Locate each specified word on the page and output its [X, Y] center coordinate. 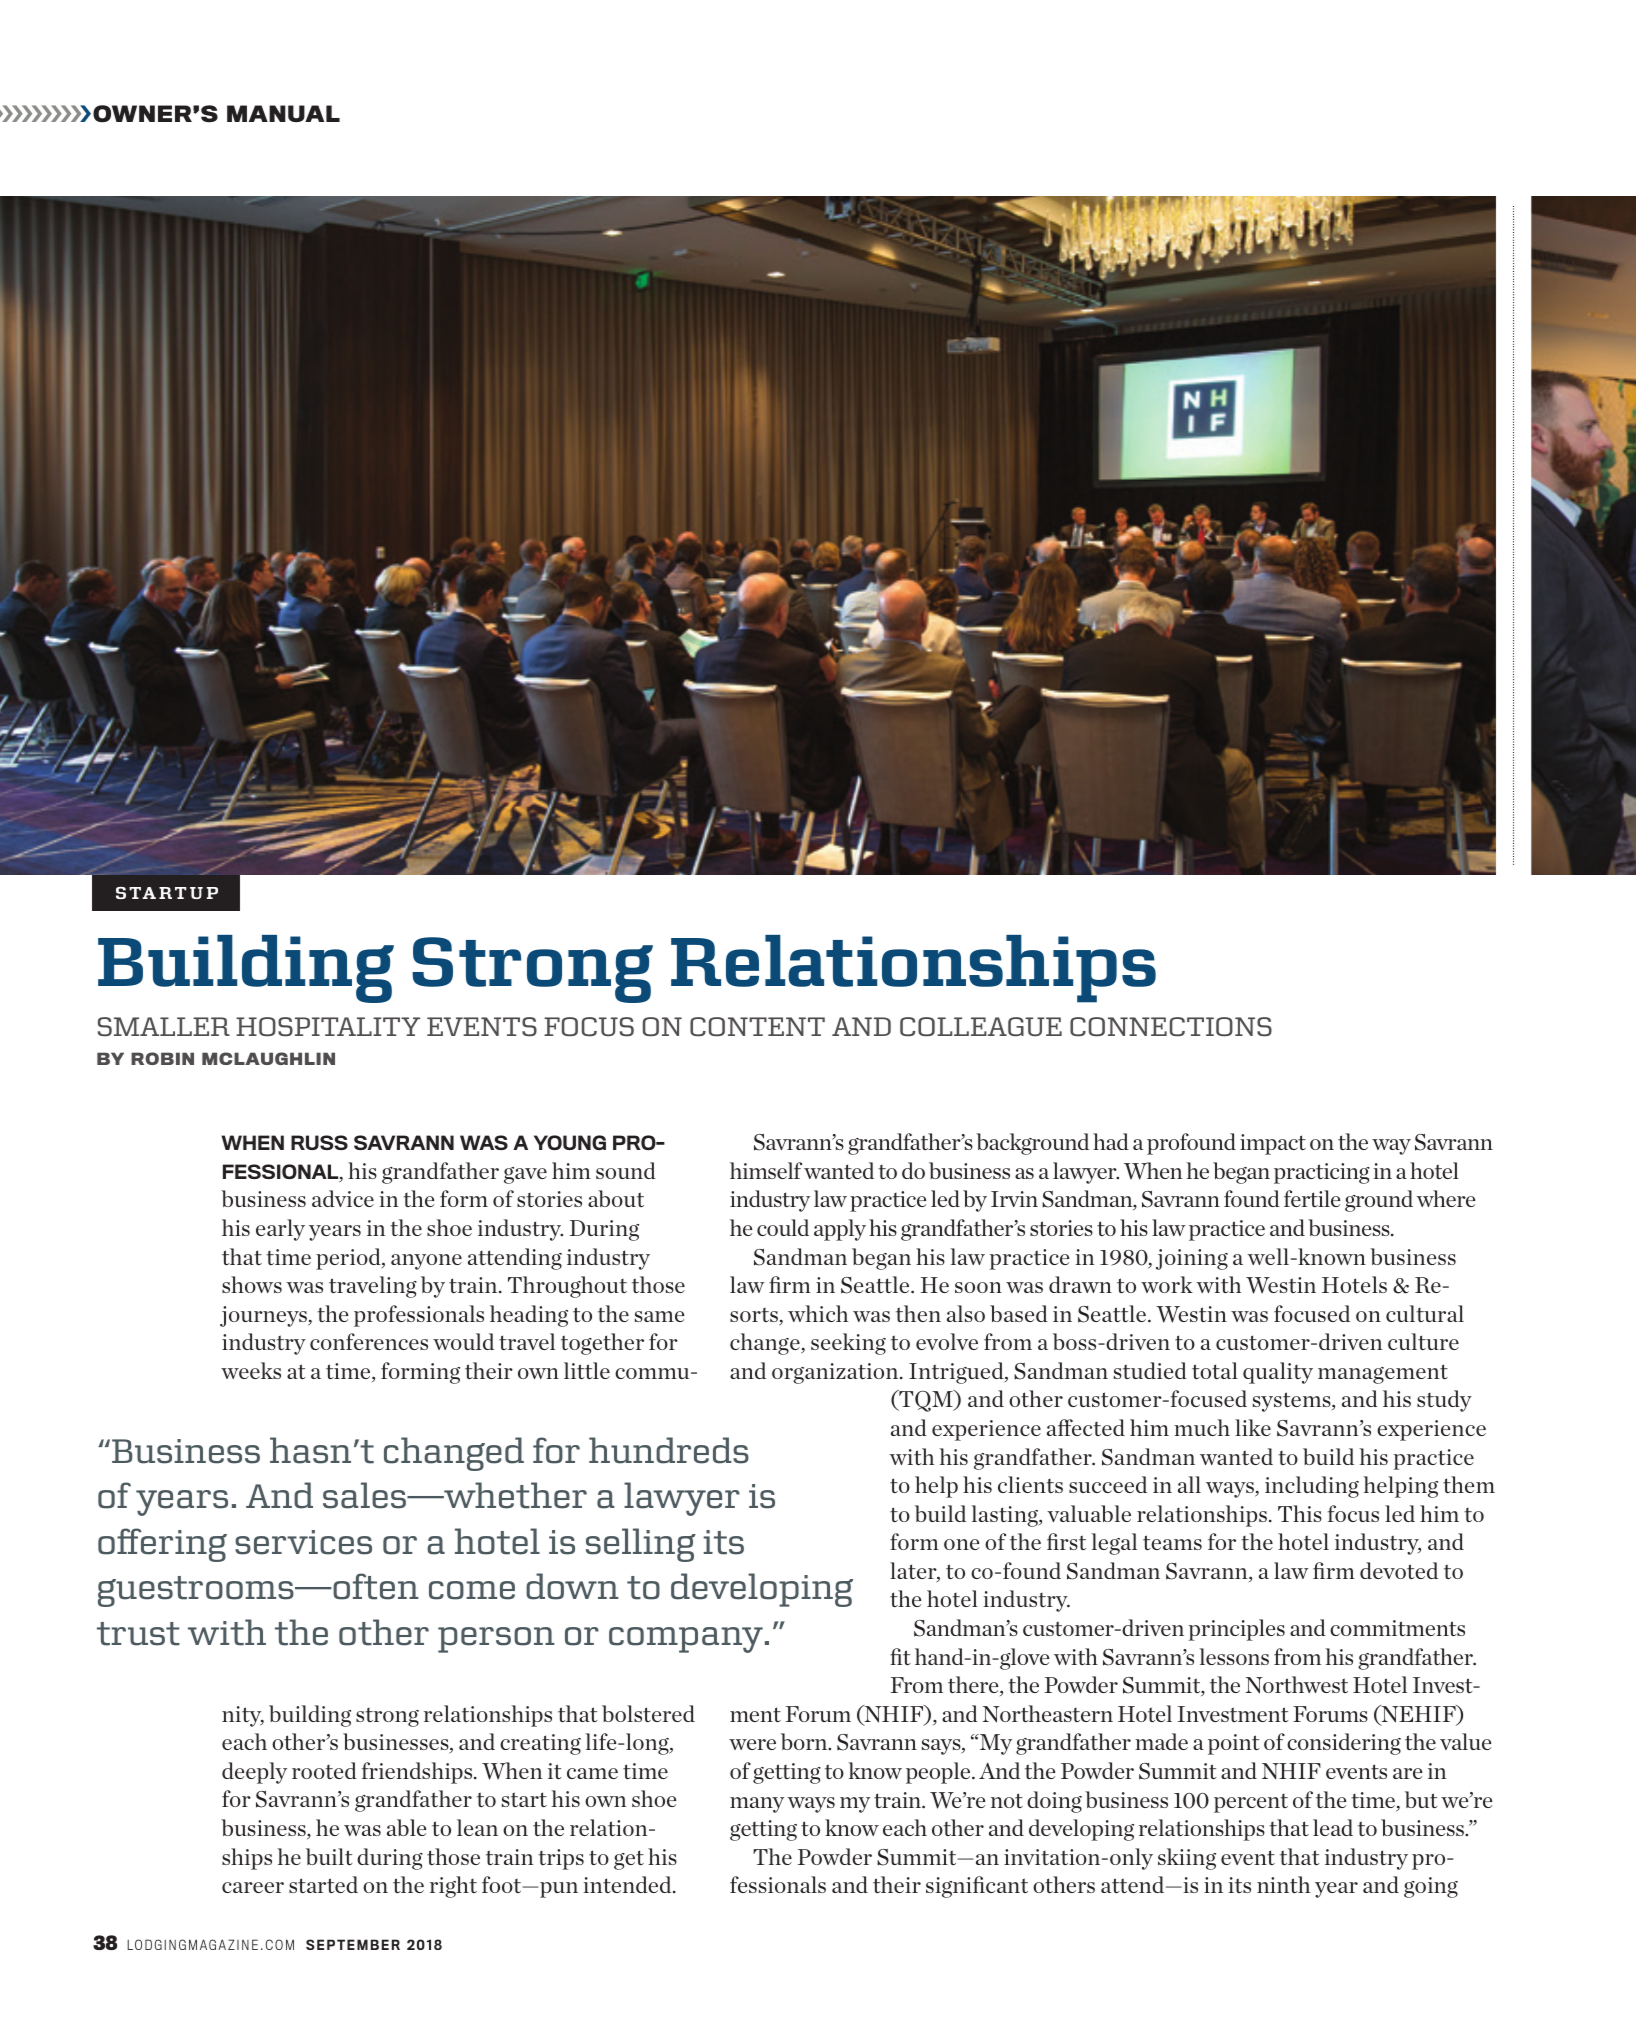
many [757, 1805]
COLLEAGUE [981, 1027]
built [329, 1856]
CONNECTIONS [1171, 1027]
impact [1273, 1144]
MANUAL [283, 113]
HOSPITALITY [328, 1027]
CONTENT [757, 1027]
